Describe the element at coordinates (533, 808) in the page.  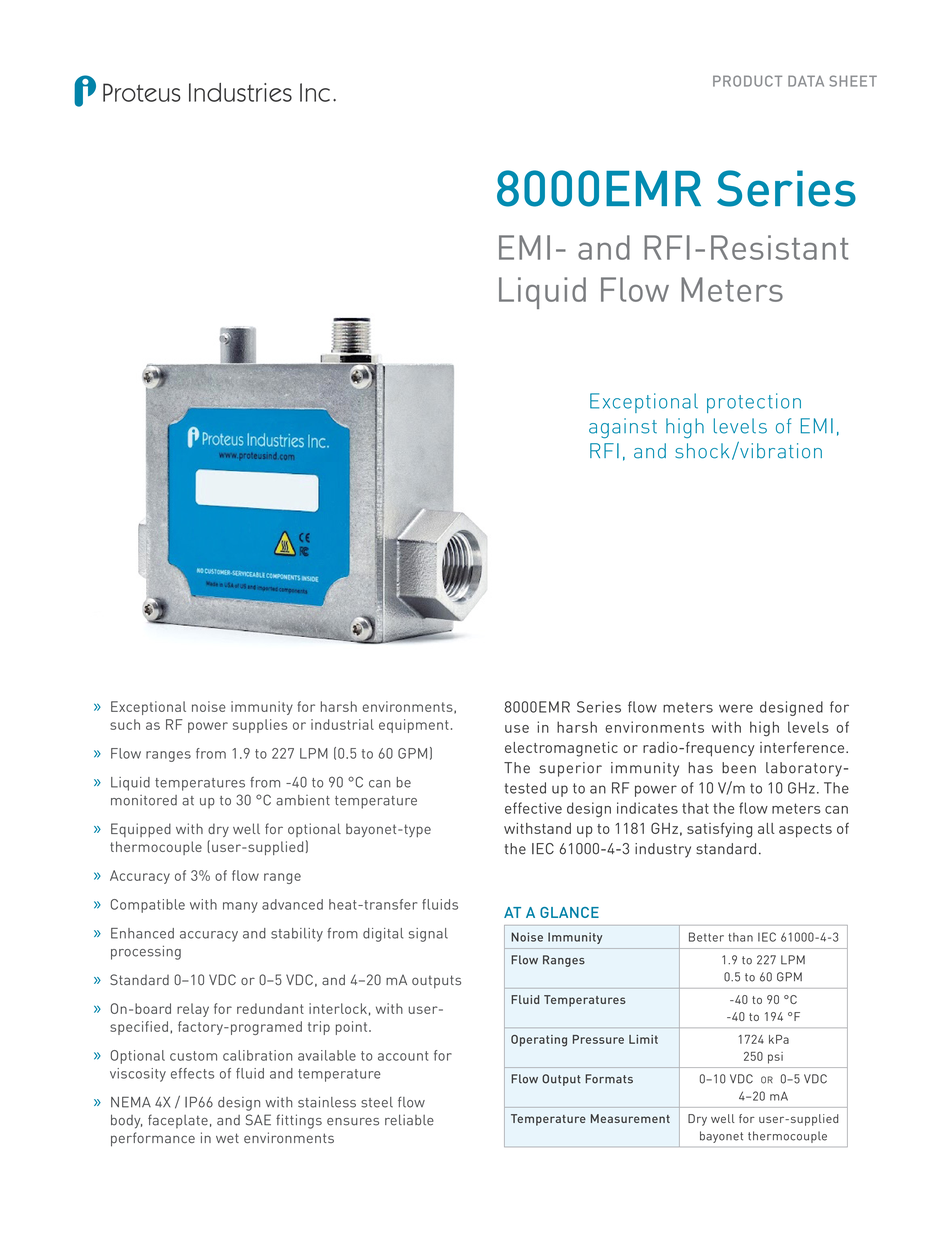
I see `effective` at that location.
